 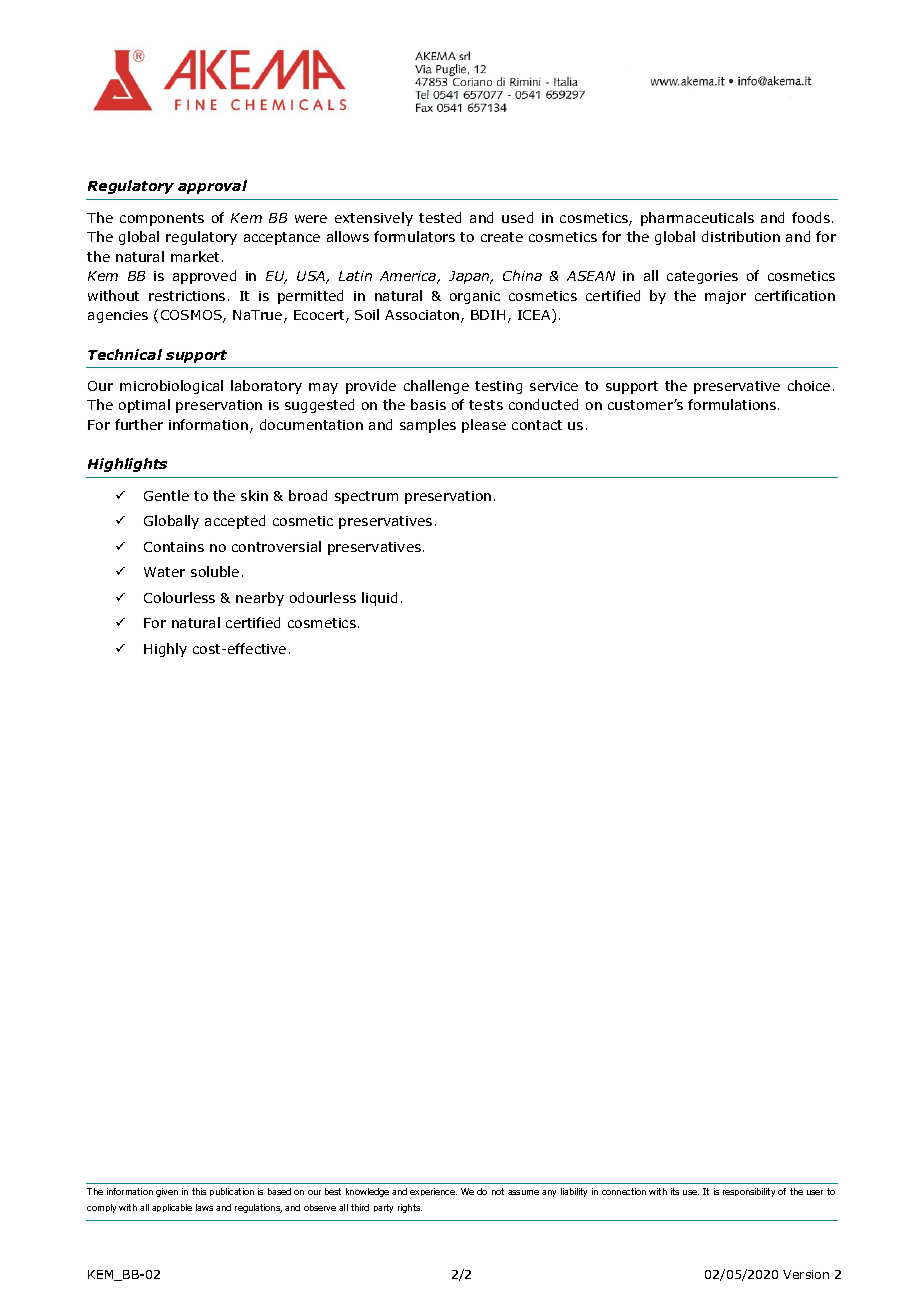 I want to click on odourless, so click(x=323, y=597).
